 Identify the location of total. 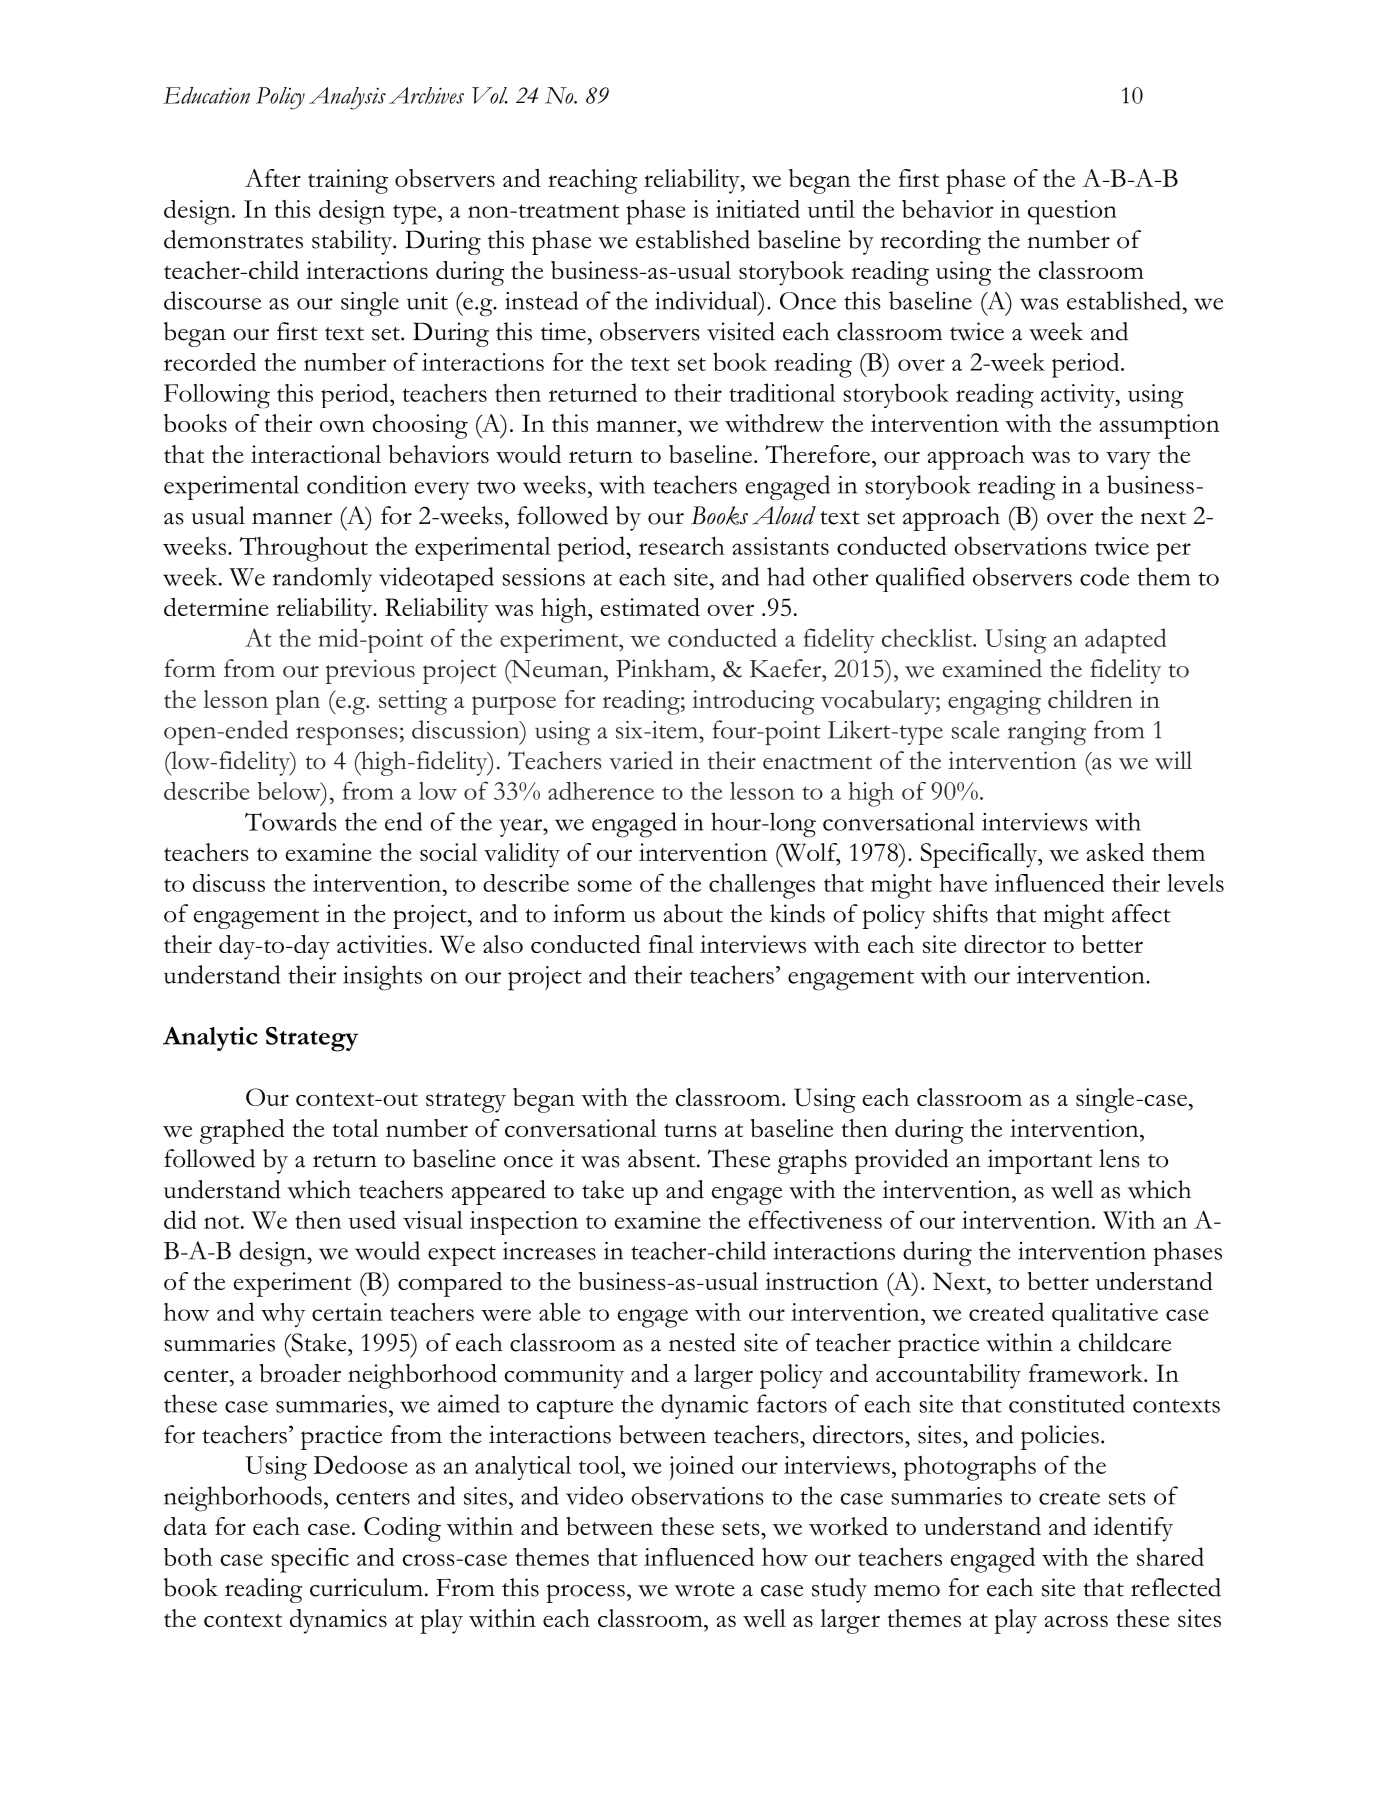
(355, 1128).
